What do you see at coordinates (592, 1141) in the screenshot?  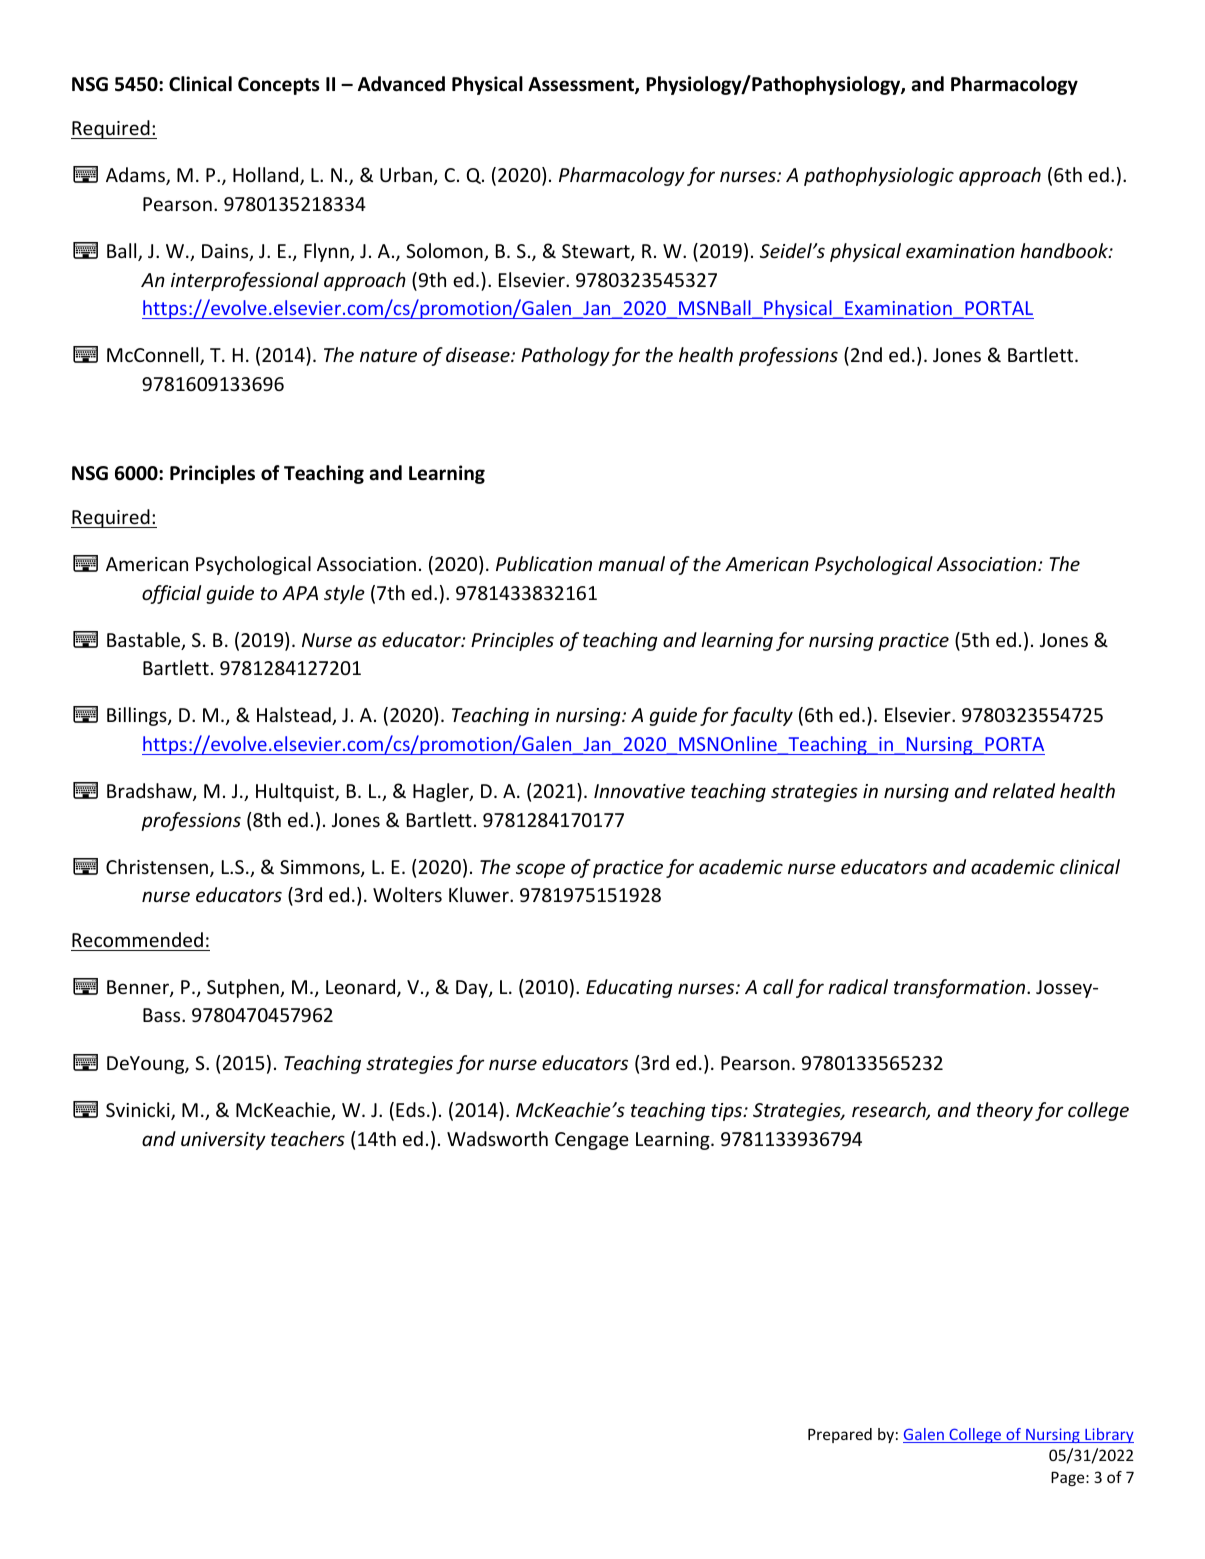 I see `Cengage` at bounding box center [592, 1141].
